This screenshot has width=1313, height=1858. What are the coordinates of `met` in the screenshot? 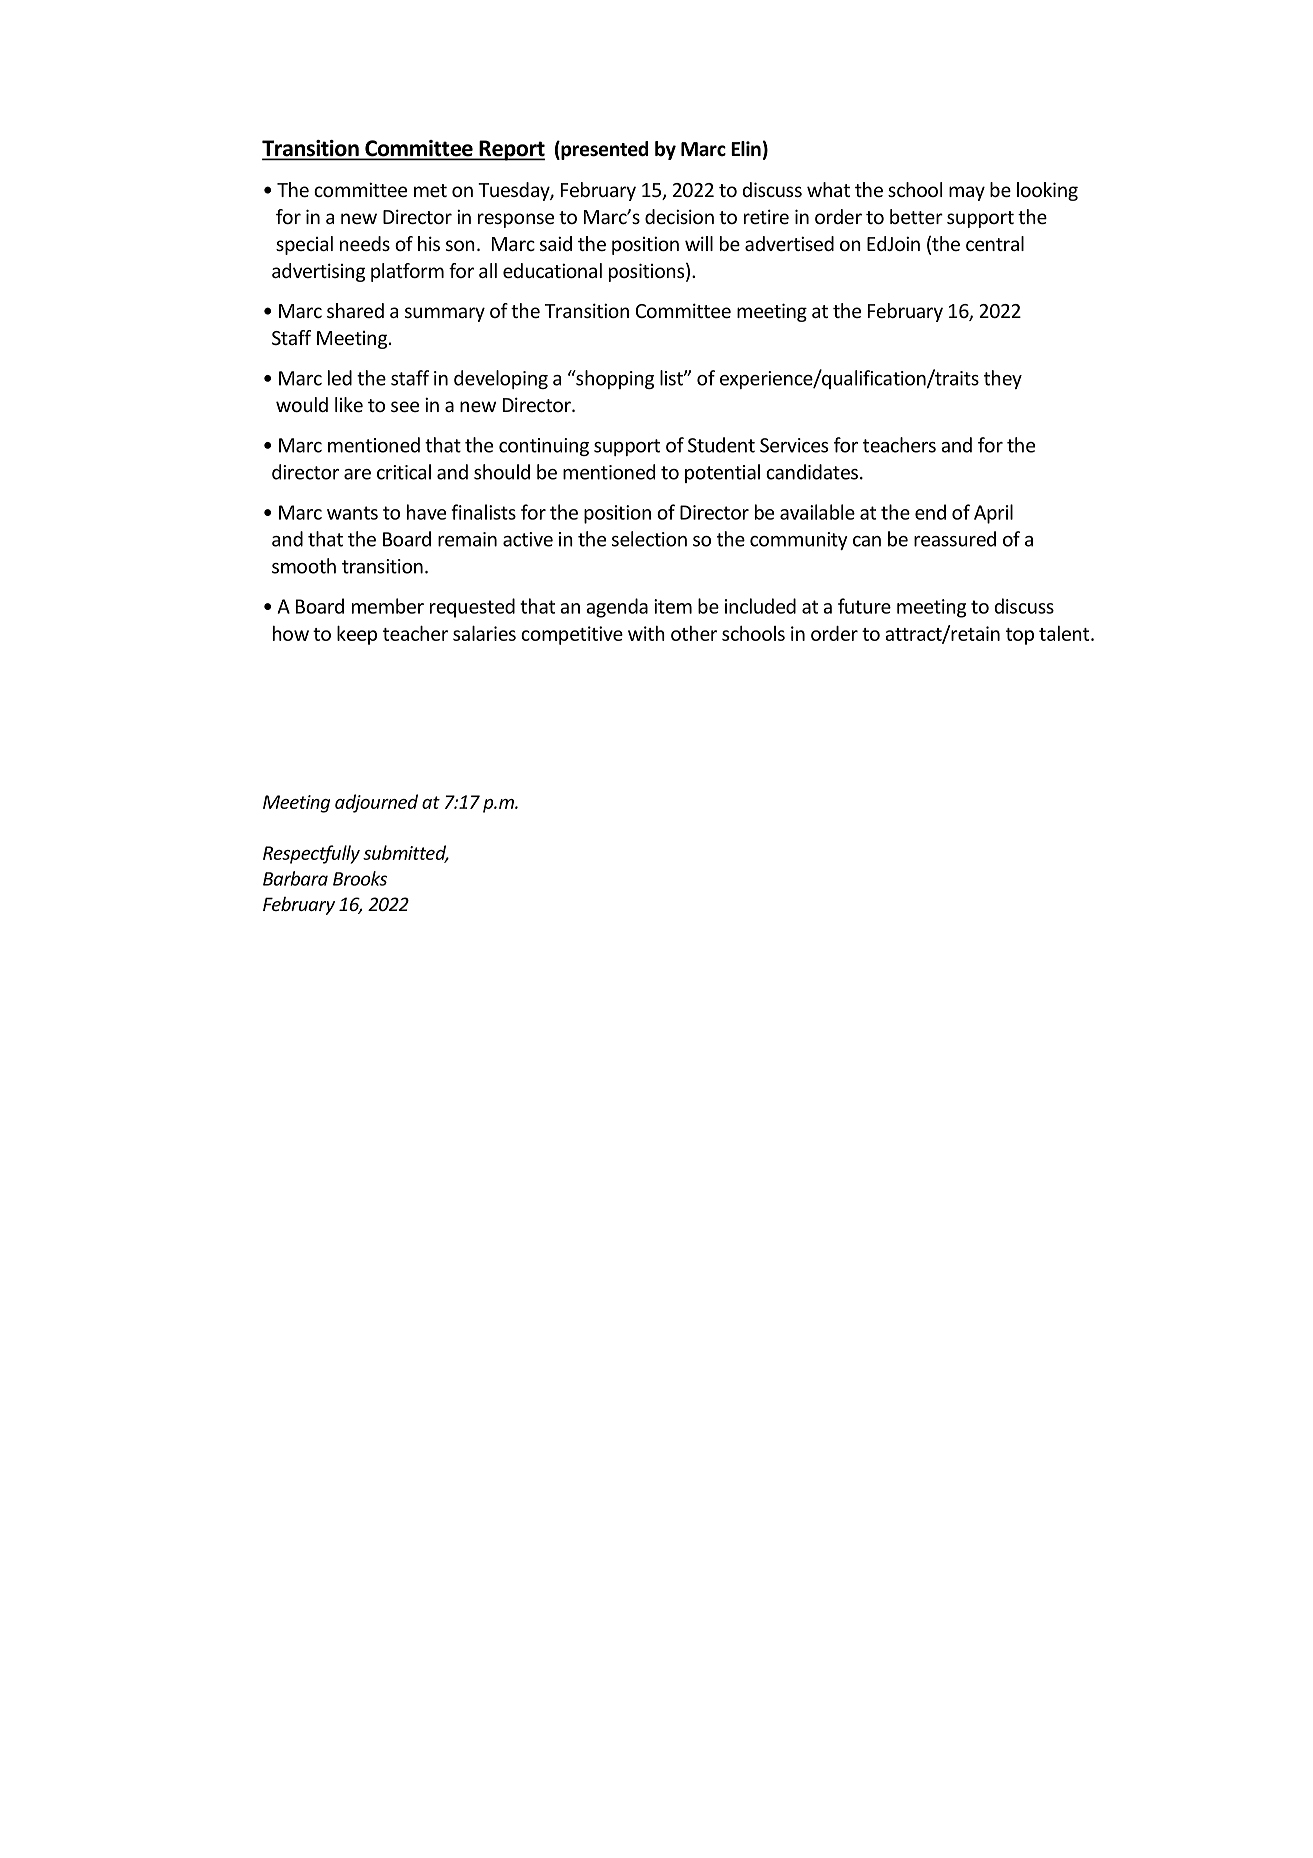 It's located at (430, 190).
